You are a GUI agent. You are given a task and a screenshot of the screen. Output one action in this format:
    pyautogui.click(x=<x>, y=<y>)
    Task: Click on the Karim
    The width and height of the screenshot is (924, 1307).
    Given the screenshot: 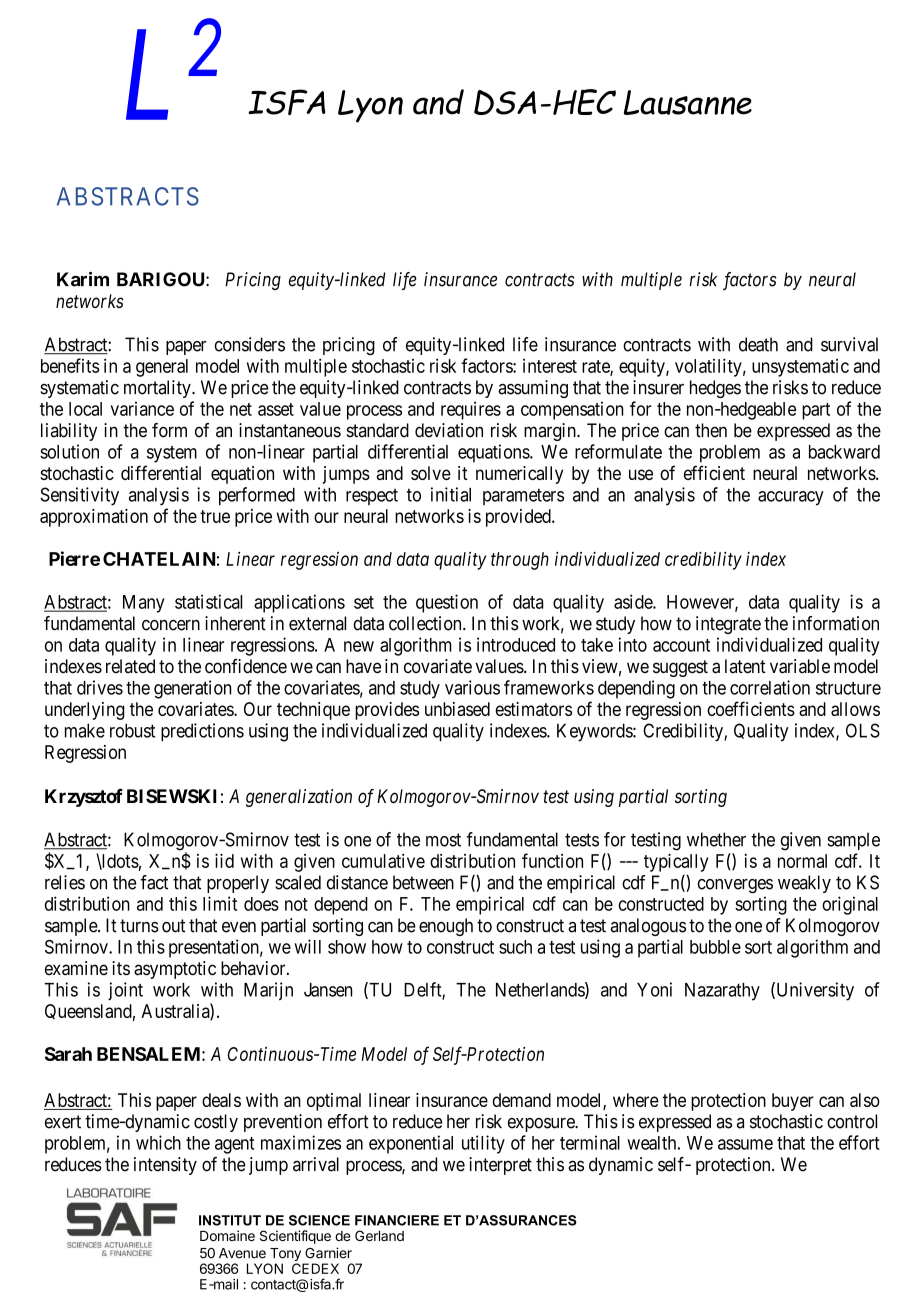 What is the action you would take?
    pyautogui.click(x=83, y=279)
